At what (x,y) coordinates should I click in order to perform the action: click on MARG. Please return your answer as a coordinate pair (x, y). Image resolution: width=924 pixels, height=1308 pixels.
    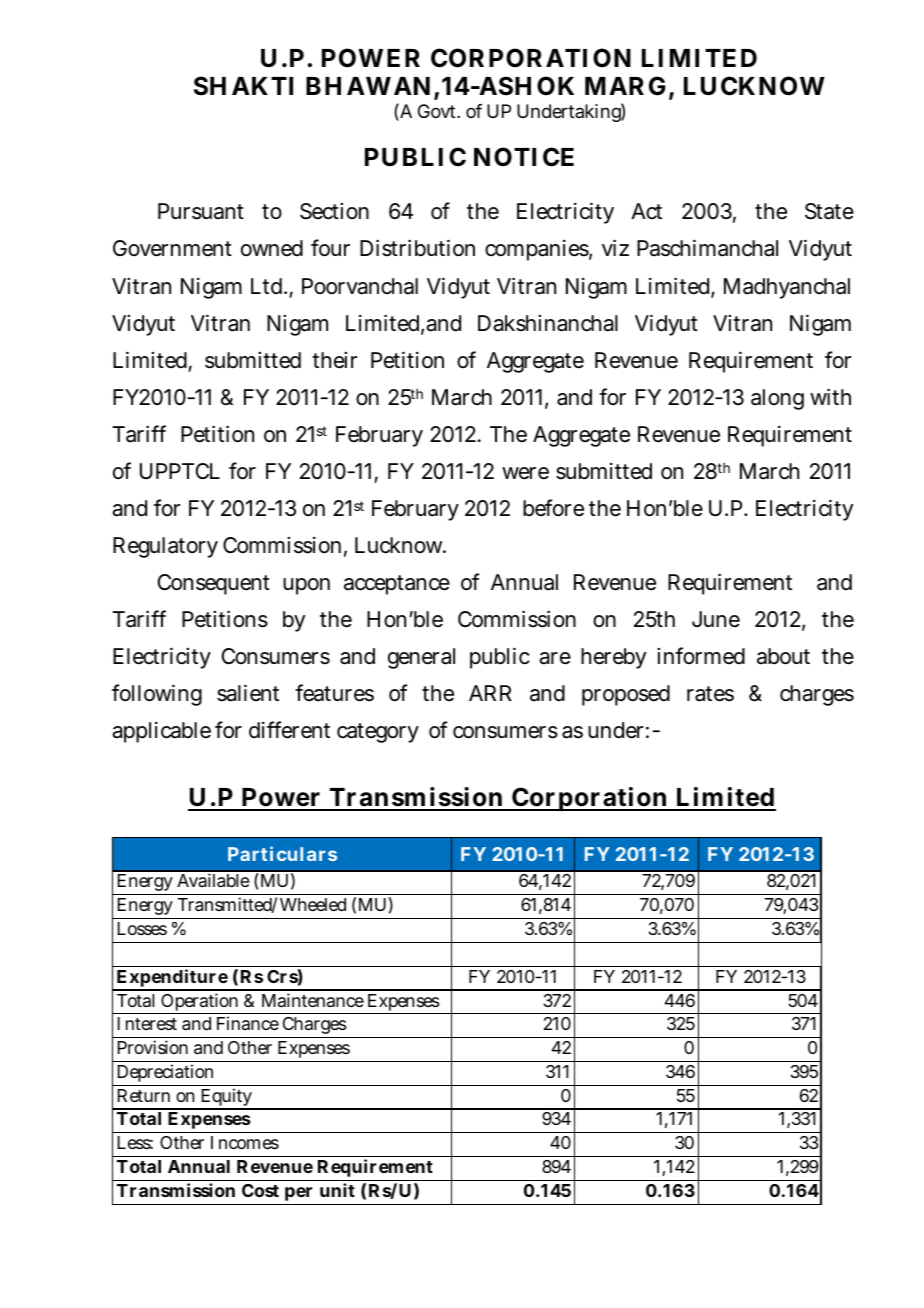
    Looking at the image, I should click on (627, 87).
